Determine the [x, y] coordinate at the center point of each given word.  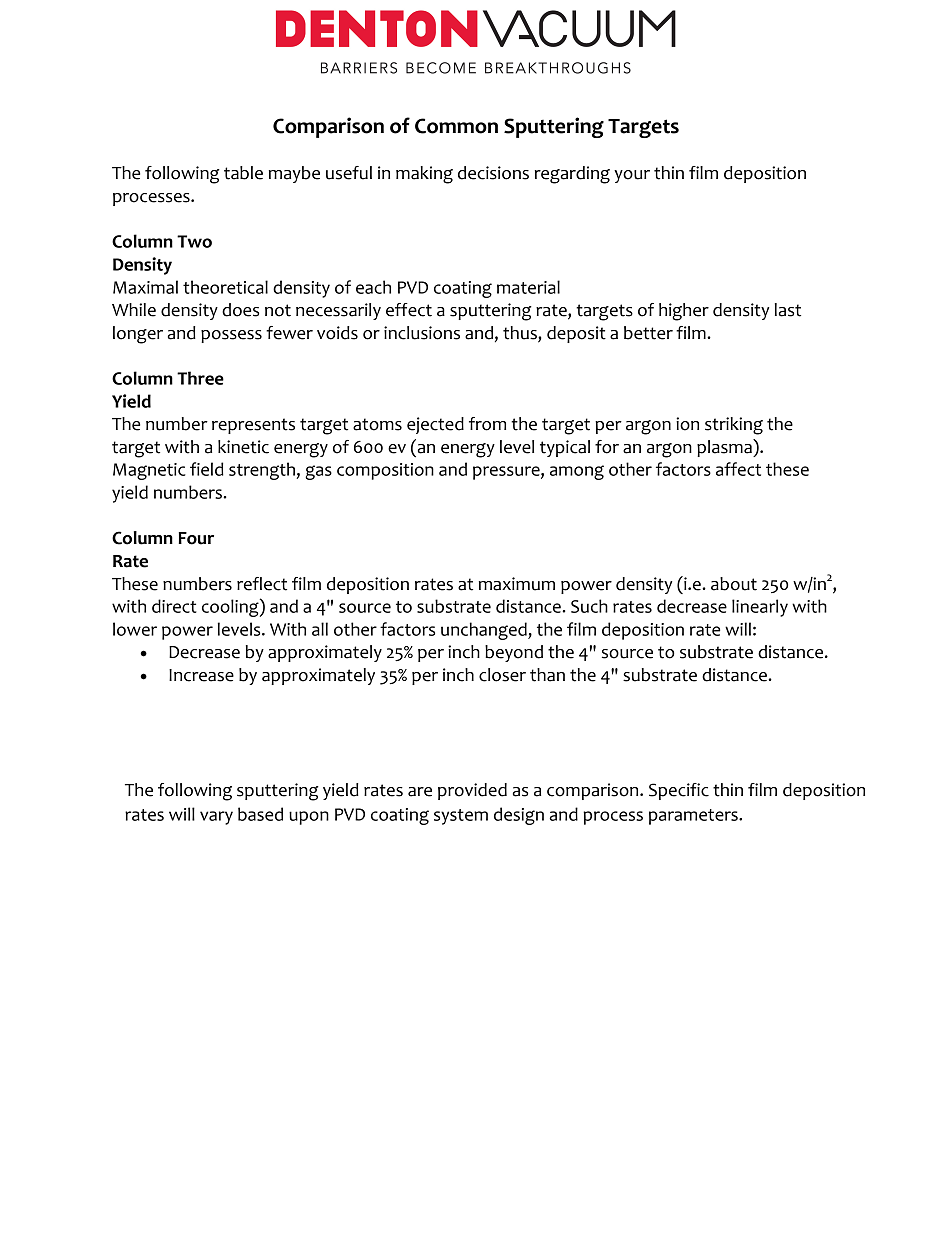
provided [472, 791]
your [632, 176]
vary [216, 818]
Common [456, 126]
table [243, 173]
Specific [679, 791]
